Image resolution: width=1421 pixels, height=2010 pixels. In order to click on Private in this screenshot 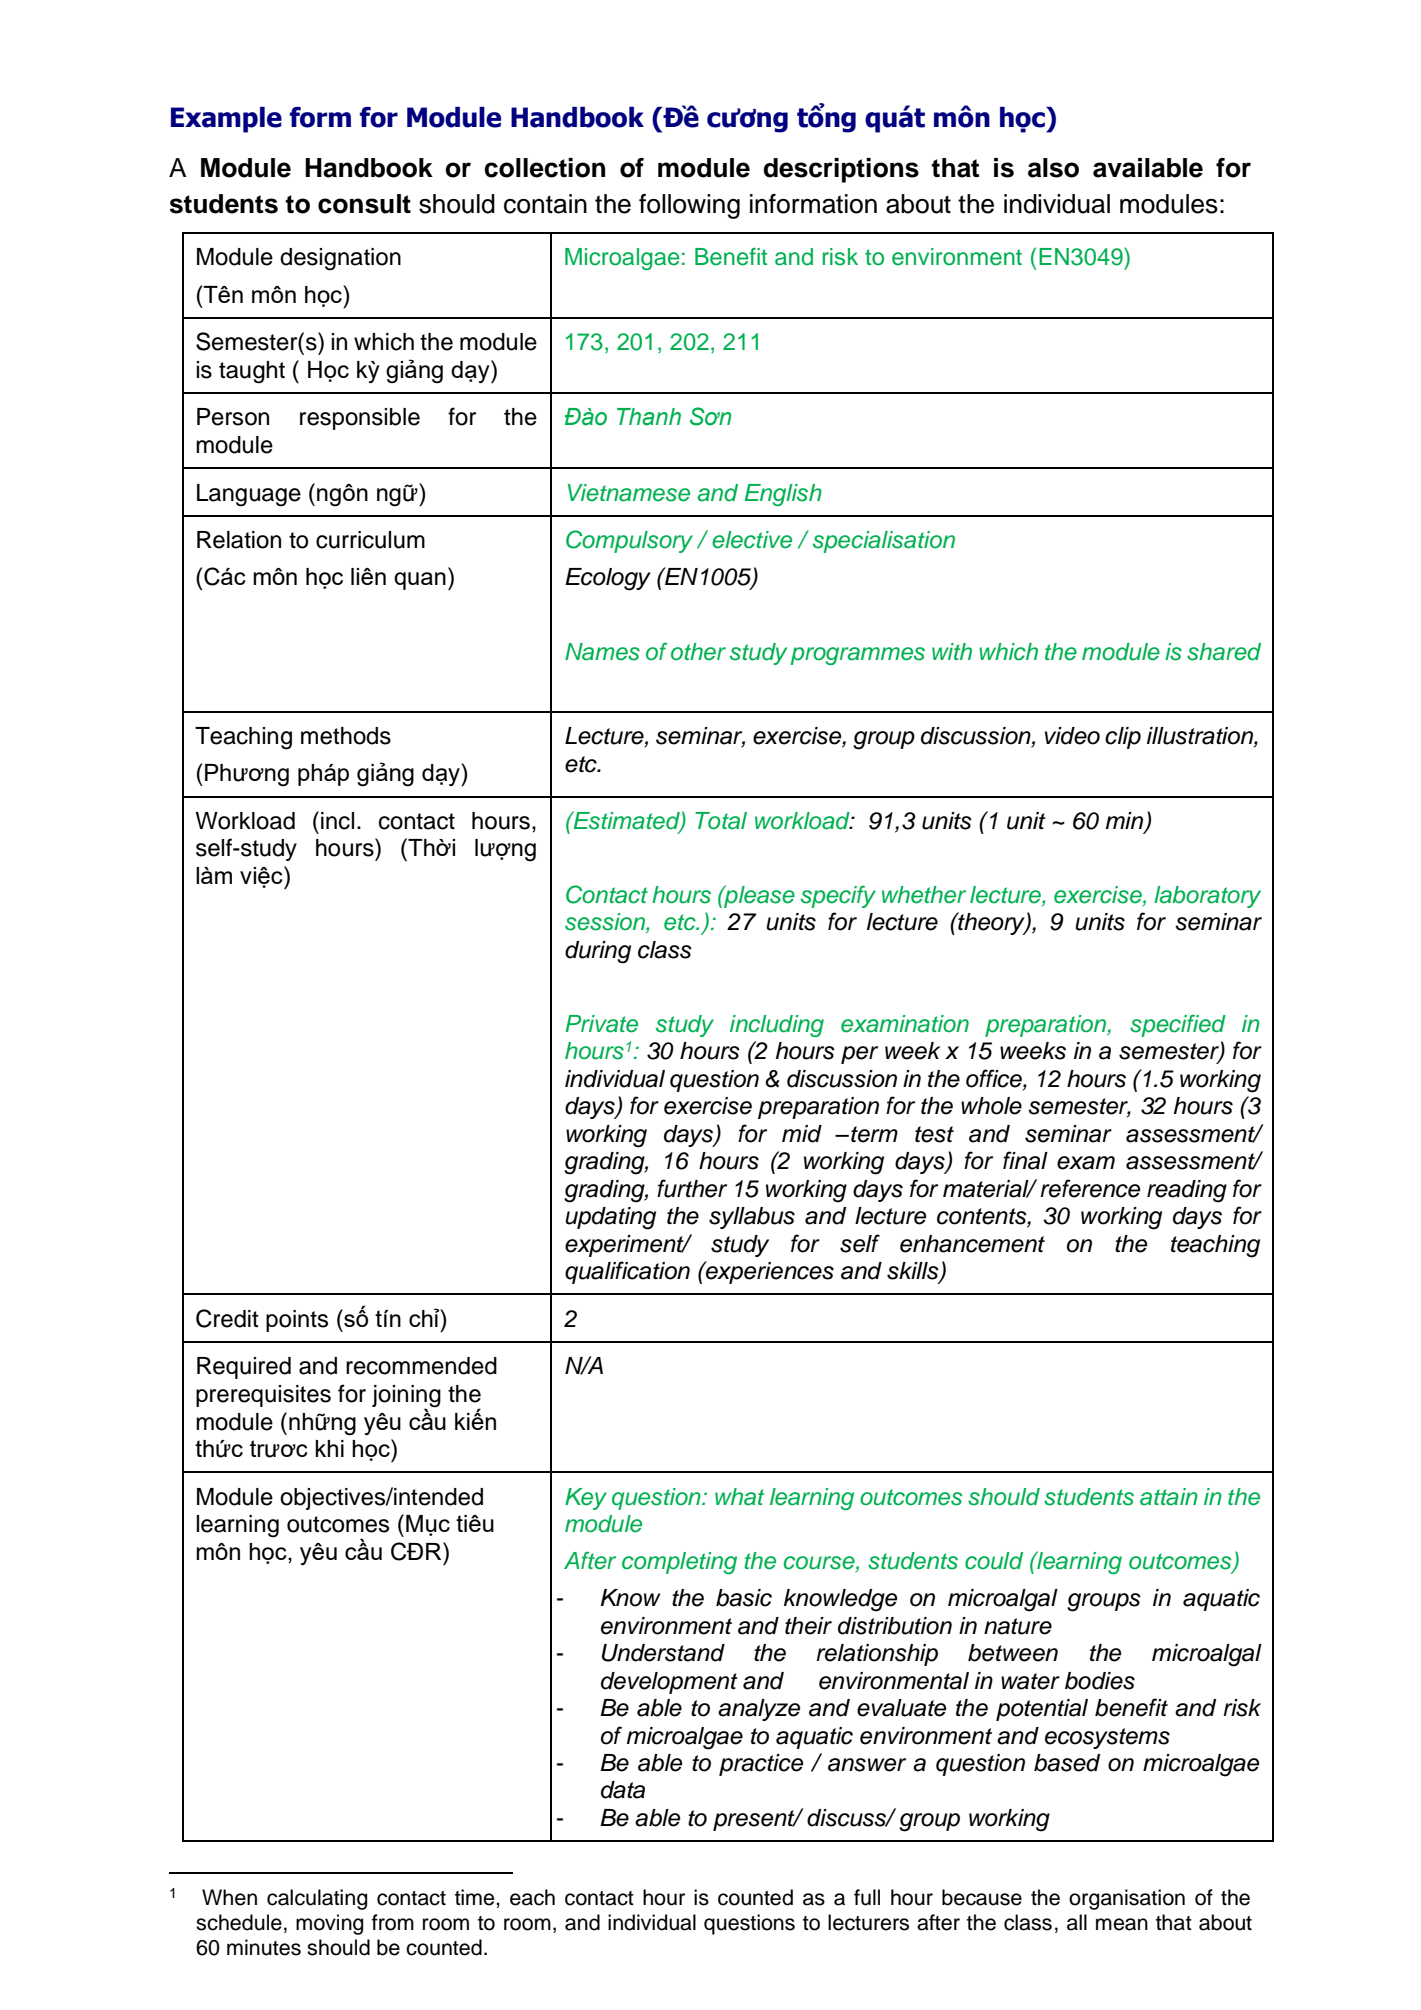, I will do `click(602, 1024)`.
